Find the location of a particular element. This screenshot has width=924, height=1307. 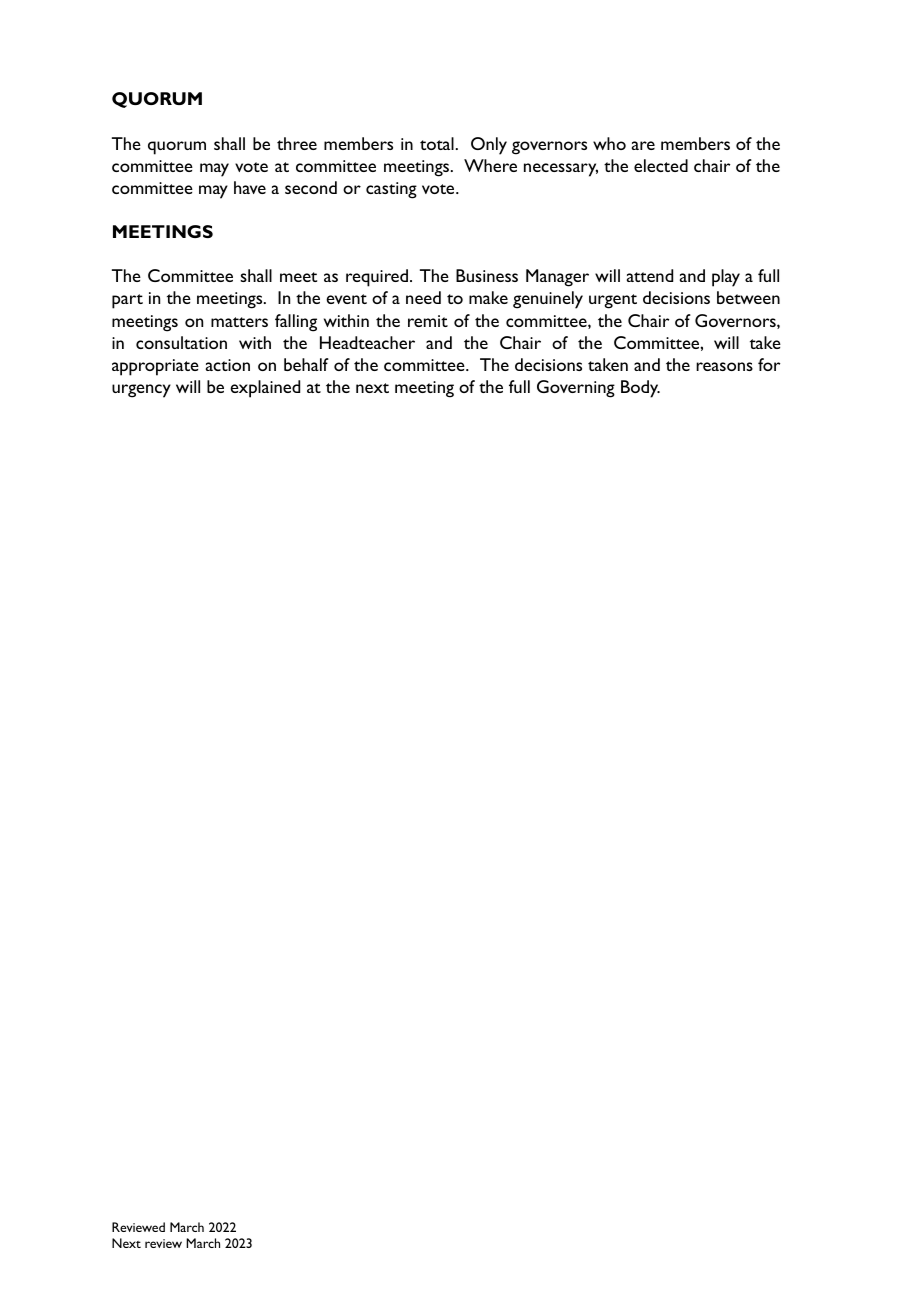

Business is located at coordinates (487, 275).
